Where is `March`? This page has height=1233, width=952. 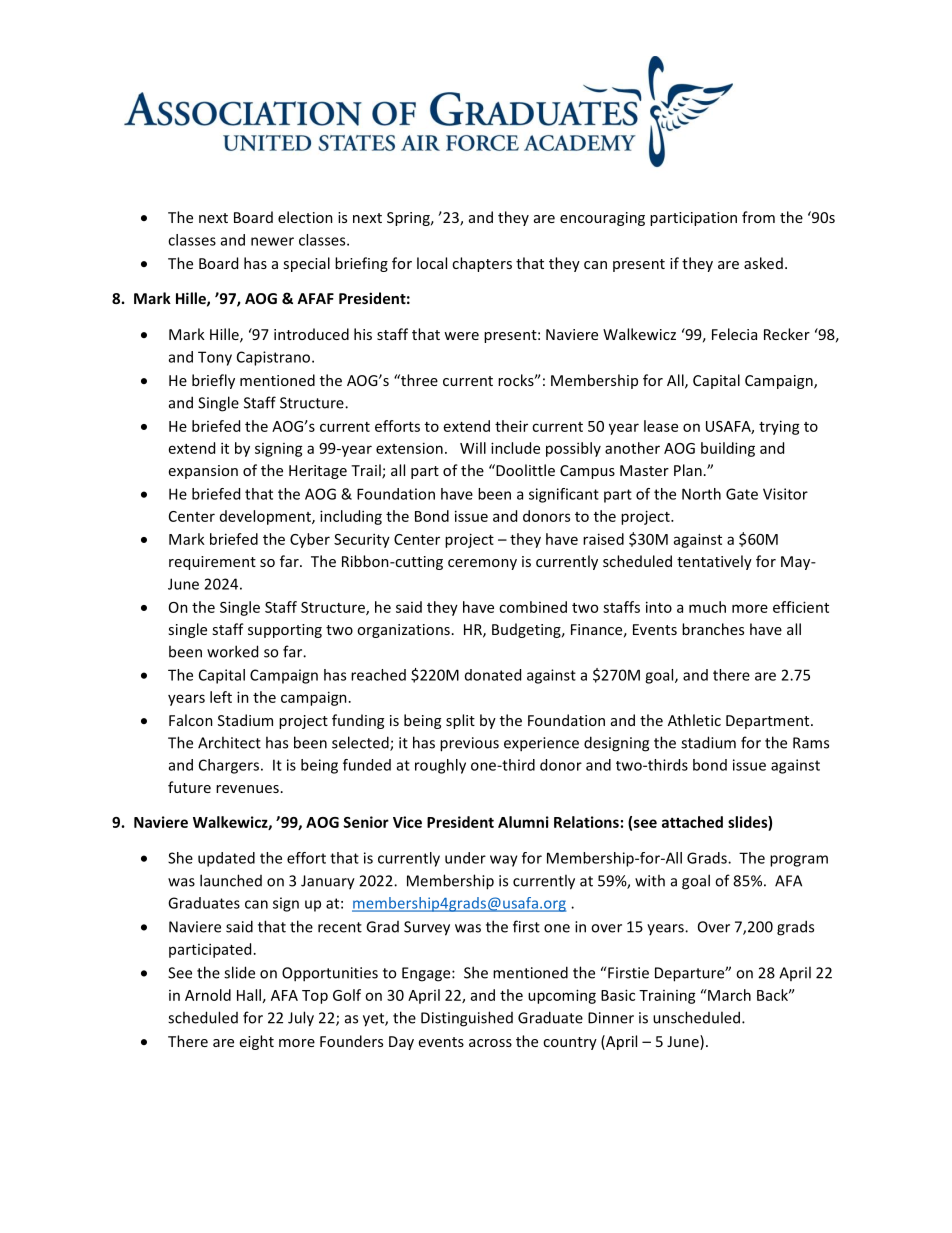 March is located at coordinates (728, 995).
